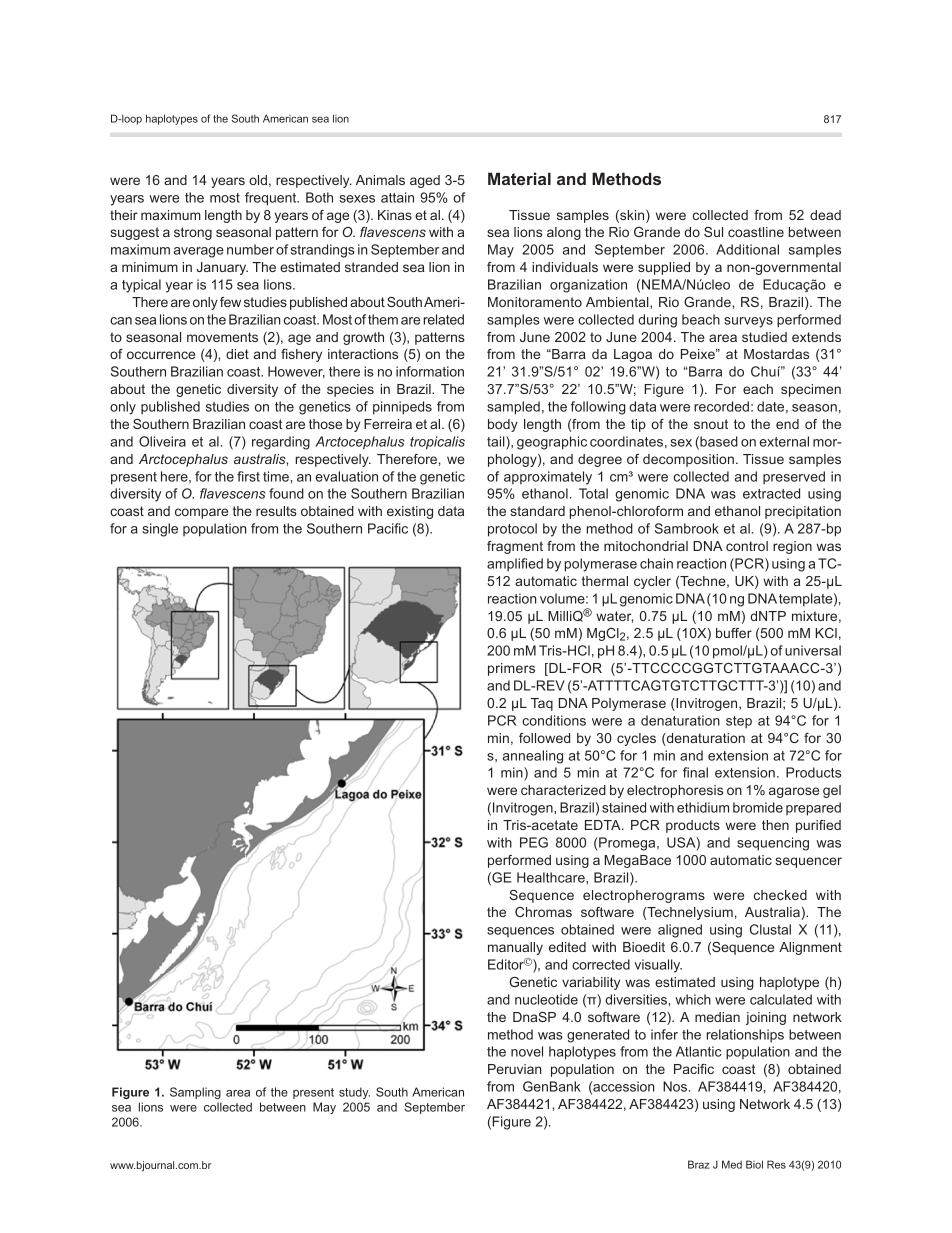 The width and height of the document is (952, 1233). Describe the element at coordinates (734, 633) in the document. I see `buffer` at that location.
